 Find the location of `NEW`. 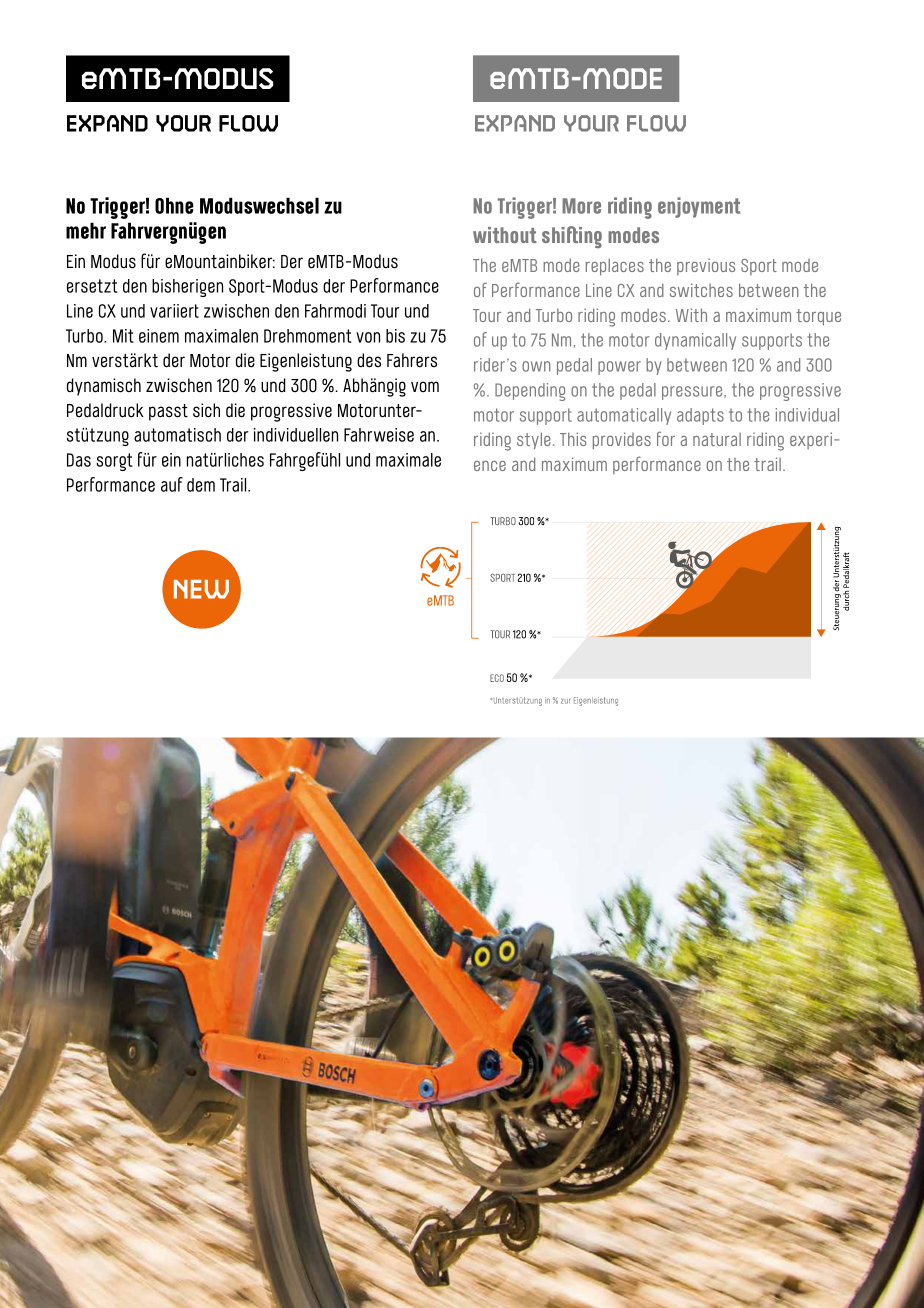

NEW is located at coordinates (201, 589).
